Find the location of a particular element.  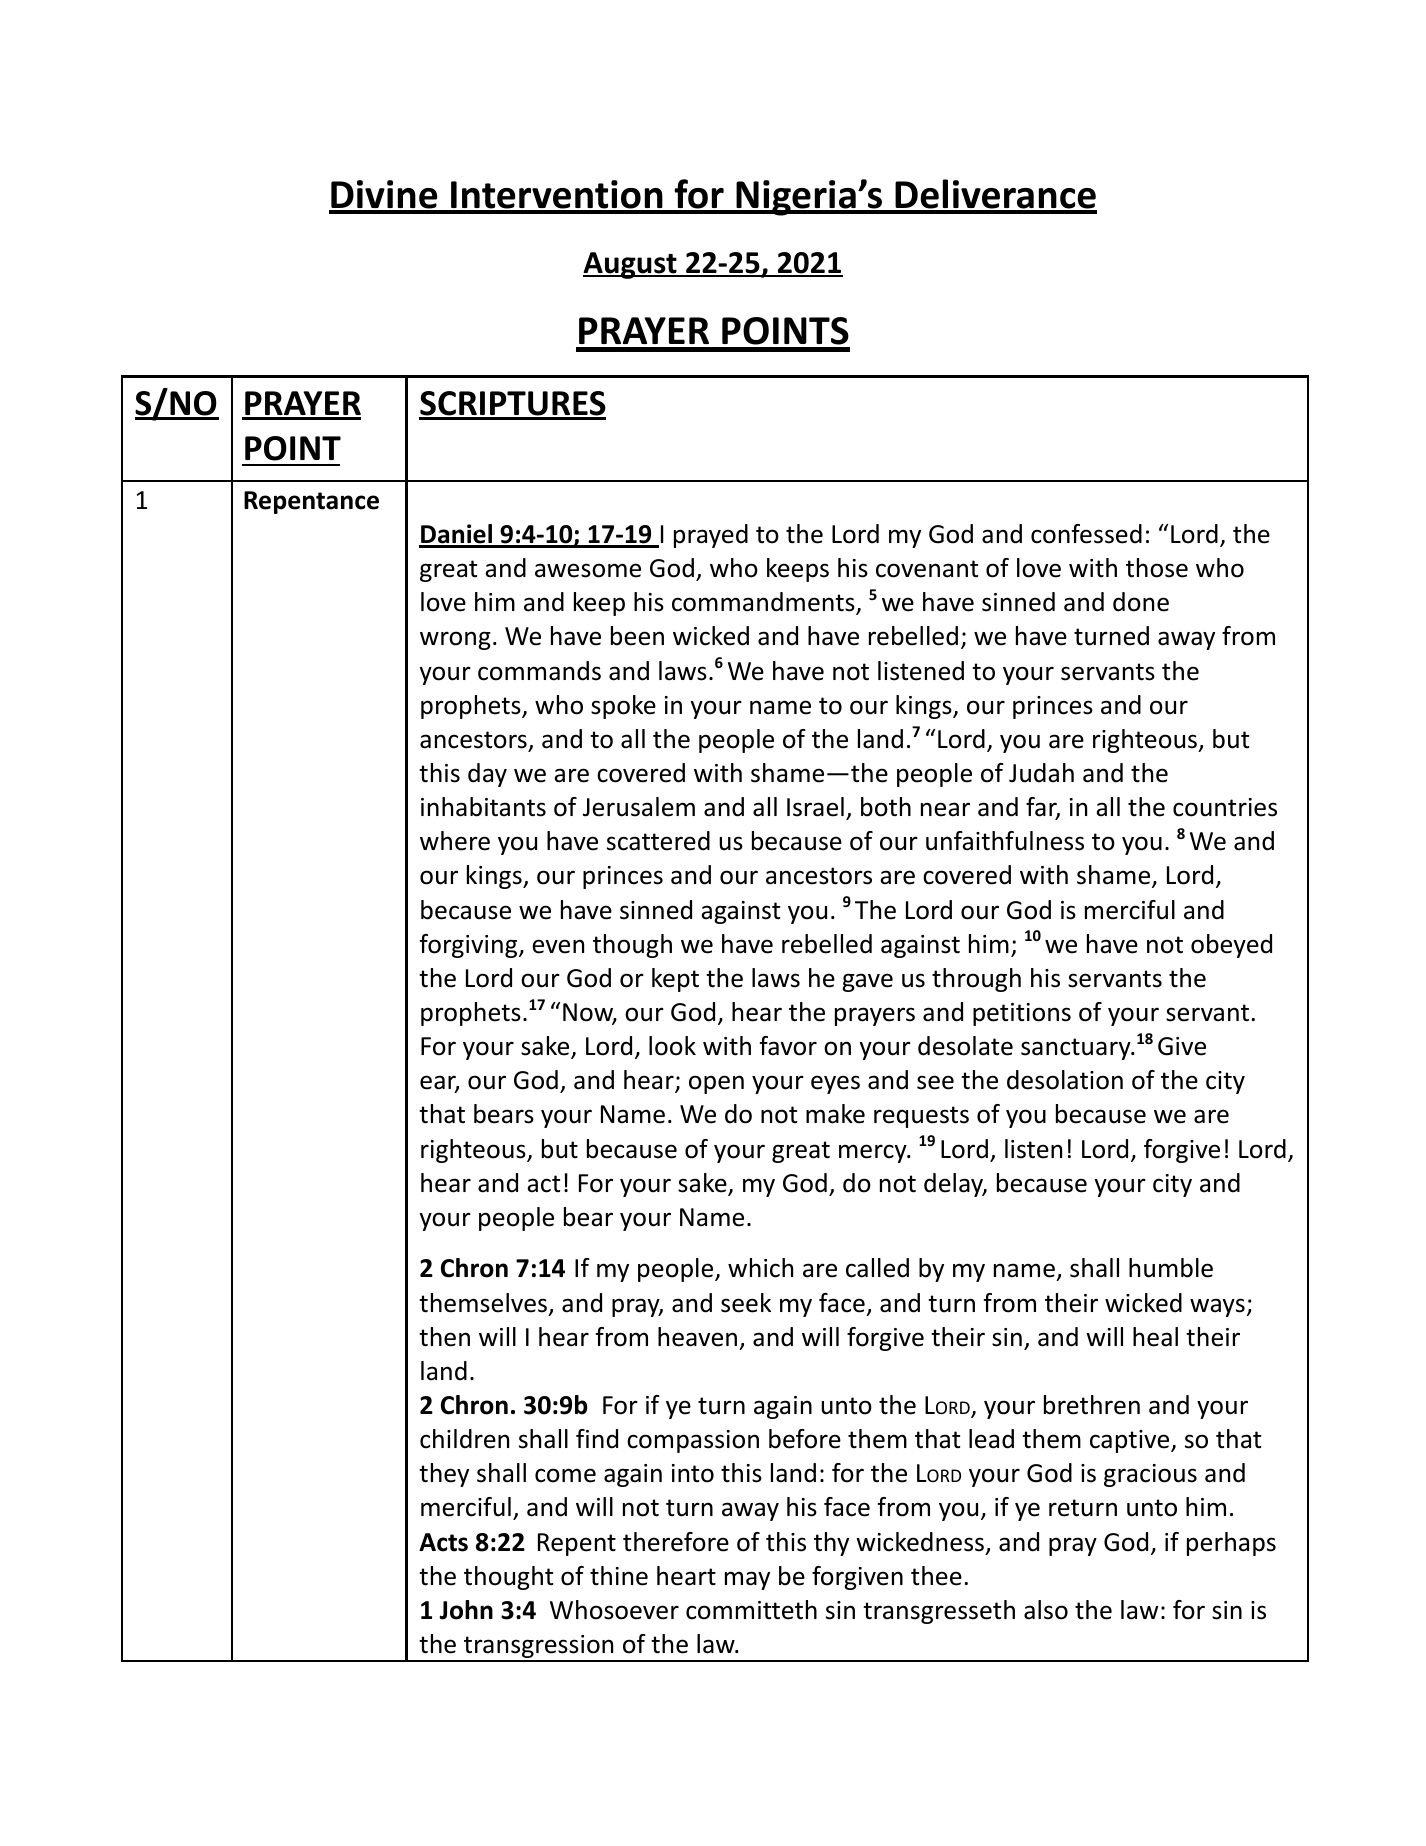

August is located at coordinates (631, 265).
